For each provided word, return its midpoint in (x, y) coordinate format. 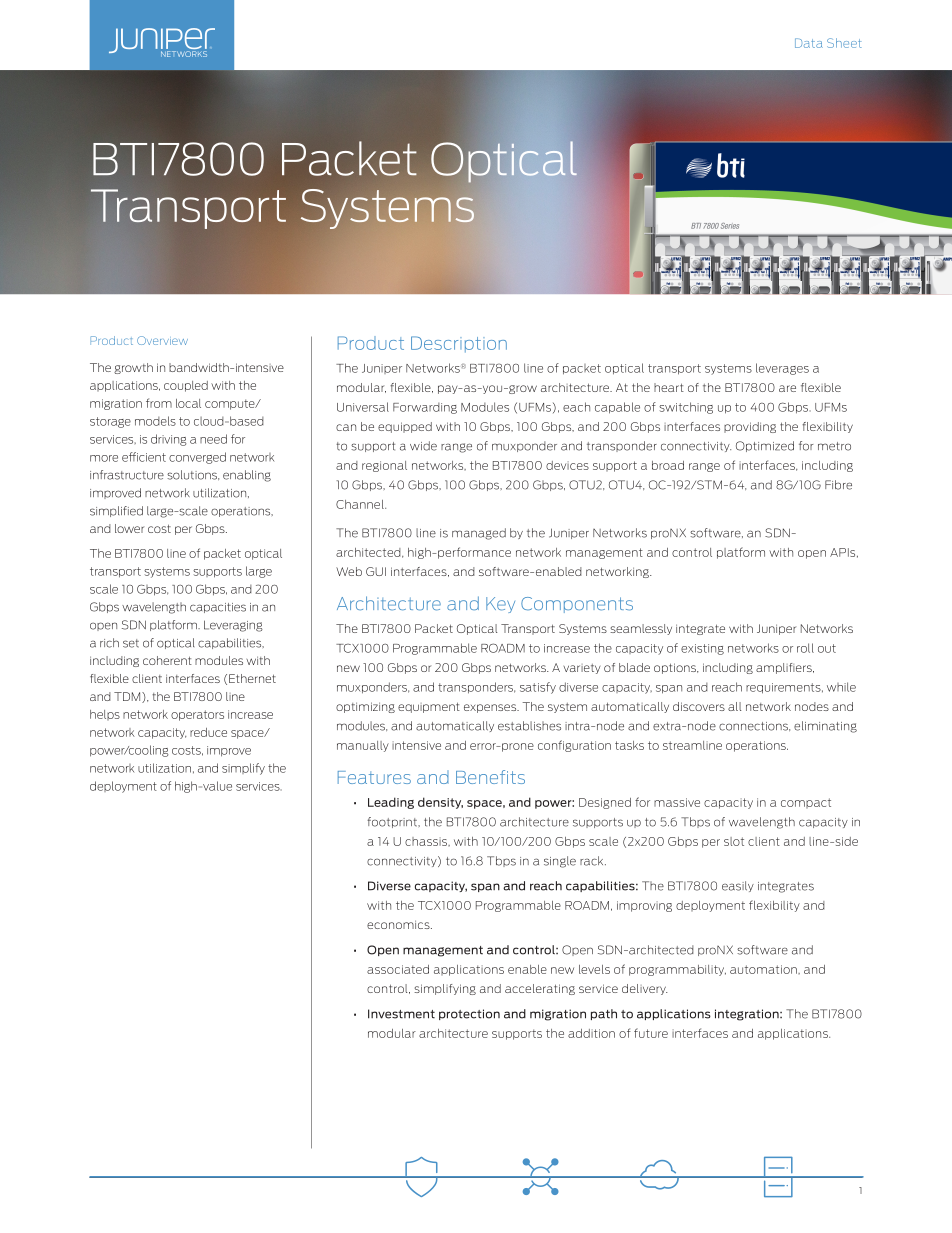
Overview (162, 340)
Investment (401, 1014)
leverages (782, 369)
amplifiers (785, 668)
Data (809, 43)
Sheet (844, 43)
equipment (429, 707)
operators (197, 715)
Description (459, 344)
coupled (186, 386)
